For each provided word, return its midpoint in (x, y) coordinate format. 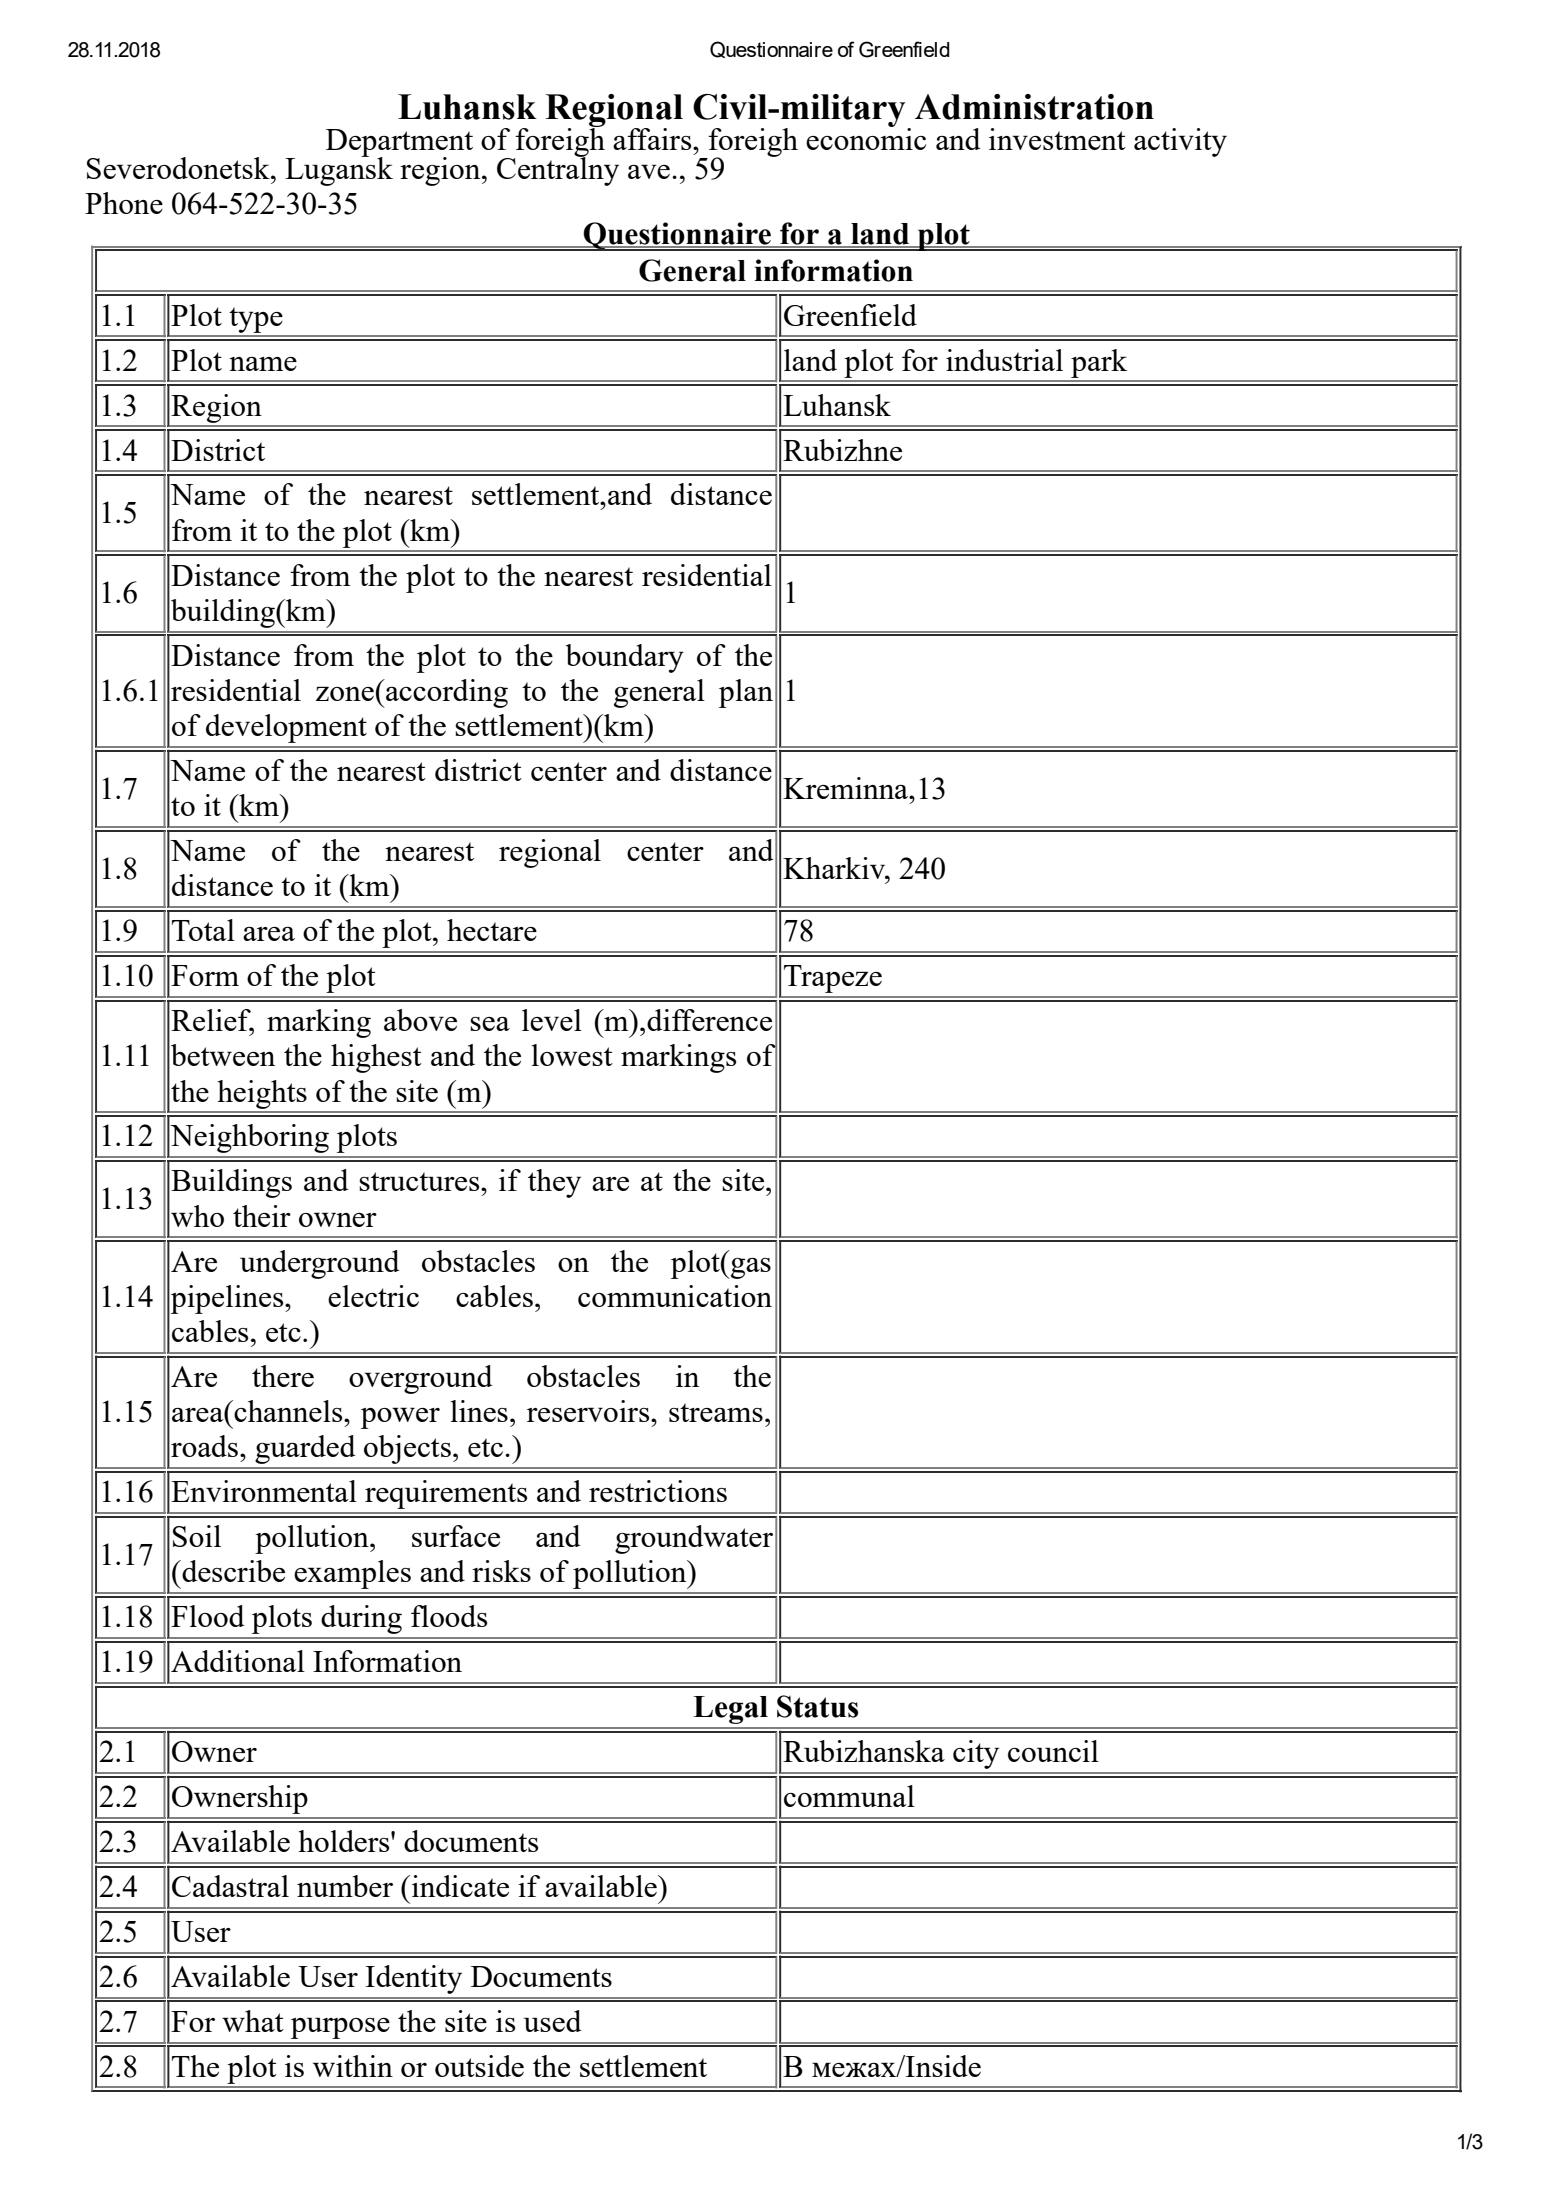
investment (1057, 139)
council (1053, 1751)
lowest (572, 1055)
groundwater (694, 1539)
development (286, 728)
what (253, 2021)
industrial (1004, 360)
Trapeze (833, 979)
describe (232, 1571)
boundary (625, 658)
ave (649, 171)
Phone (124, 203)
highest (376, 1058)
